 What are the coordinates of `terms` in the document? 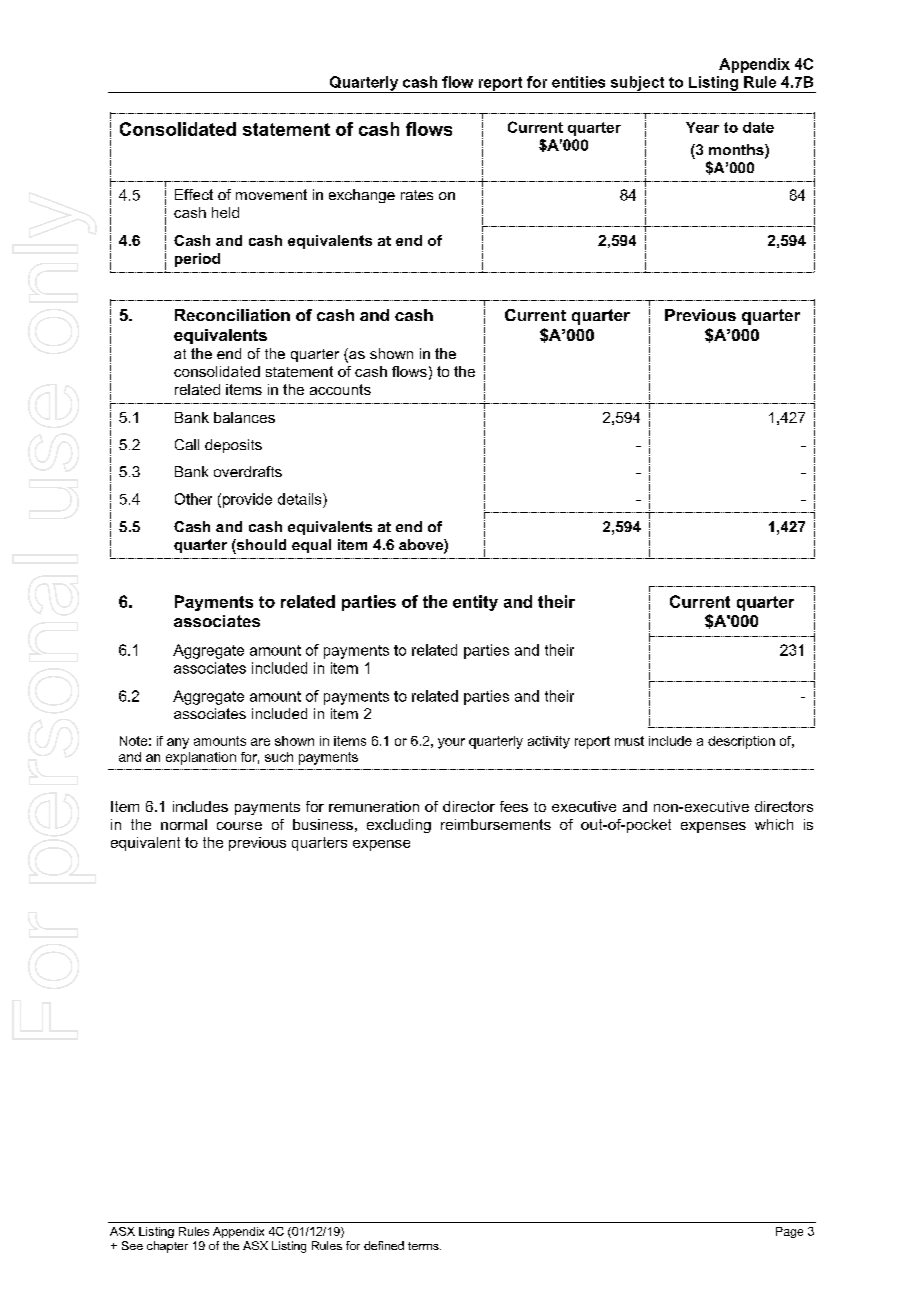 It's located at (424, 1246).
